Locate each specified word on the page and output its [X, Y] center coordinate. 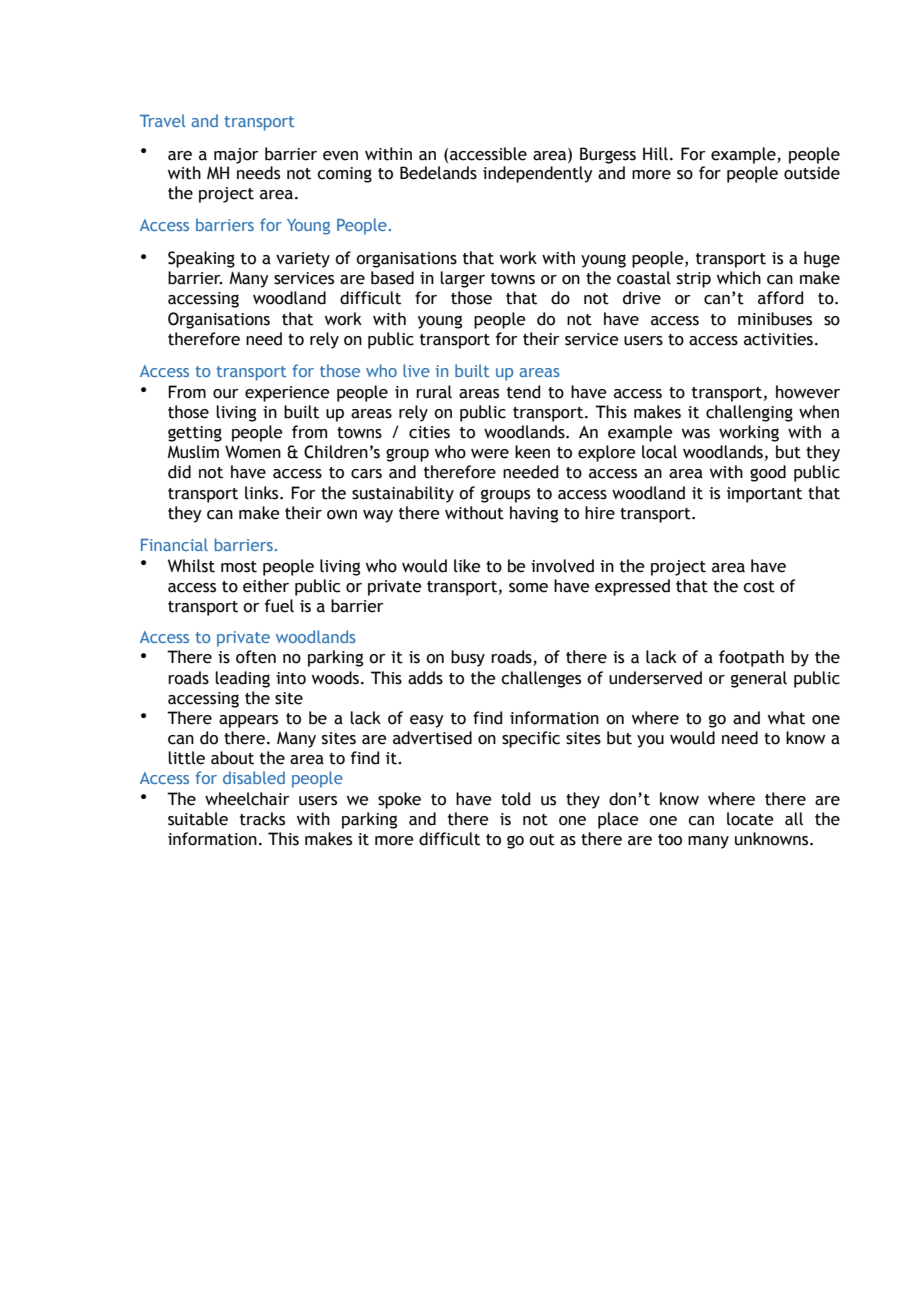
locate [750, 819]
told [515, 799]
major [236, 156]
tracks [262, 819]
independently [538, 174]
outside [812, 173]
